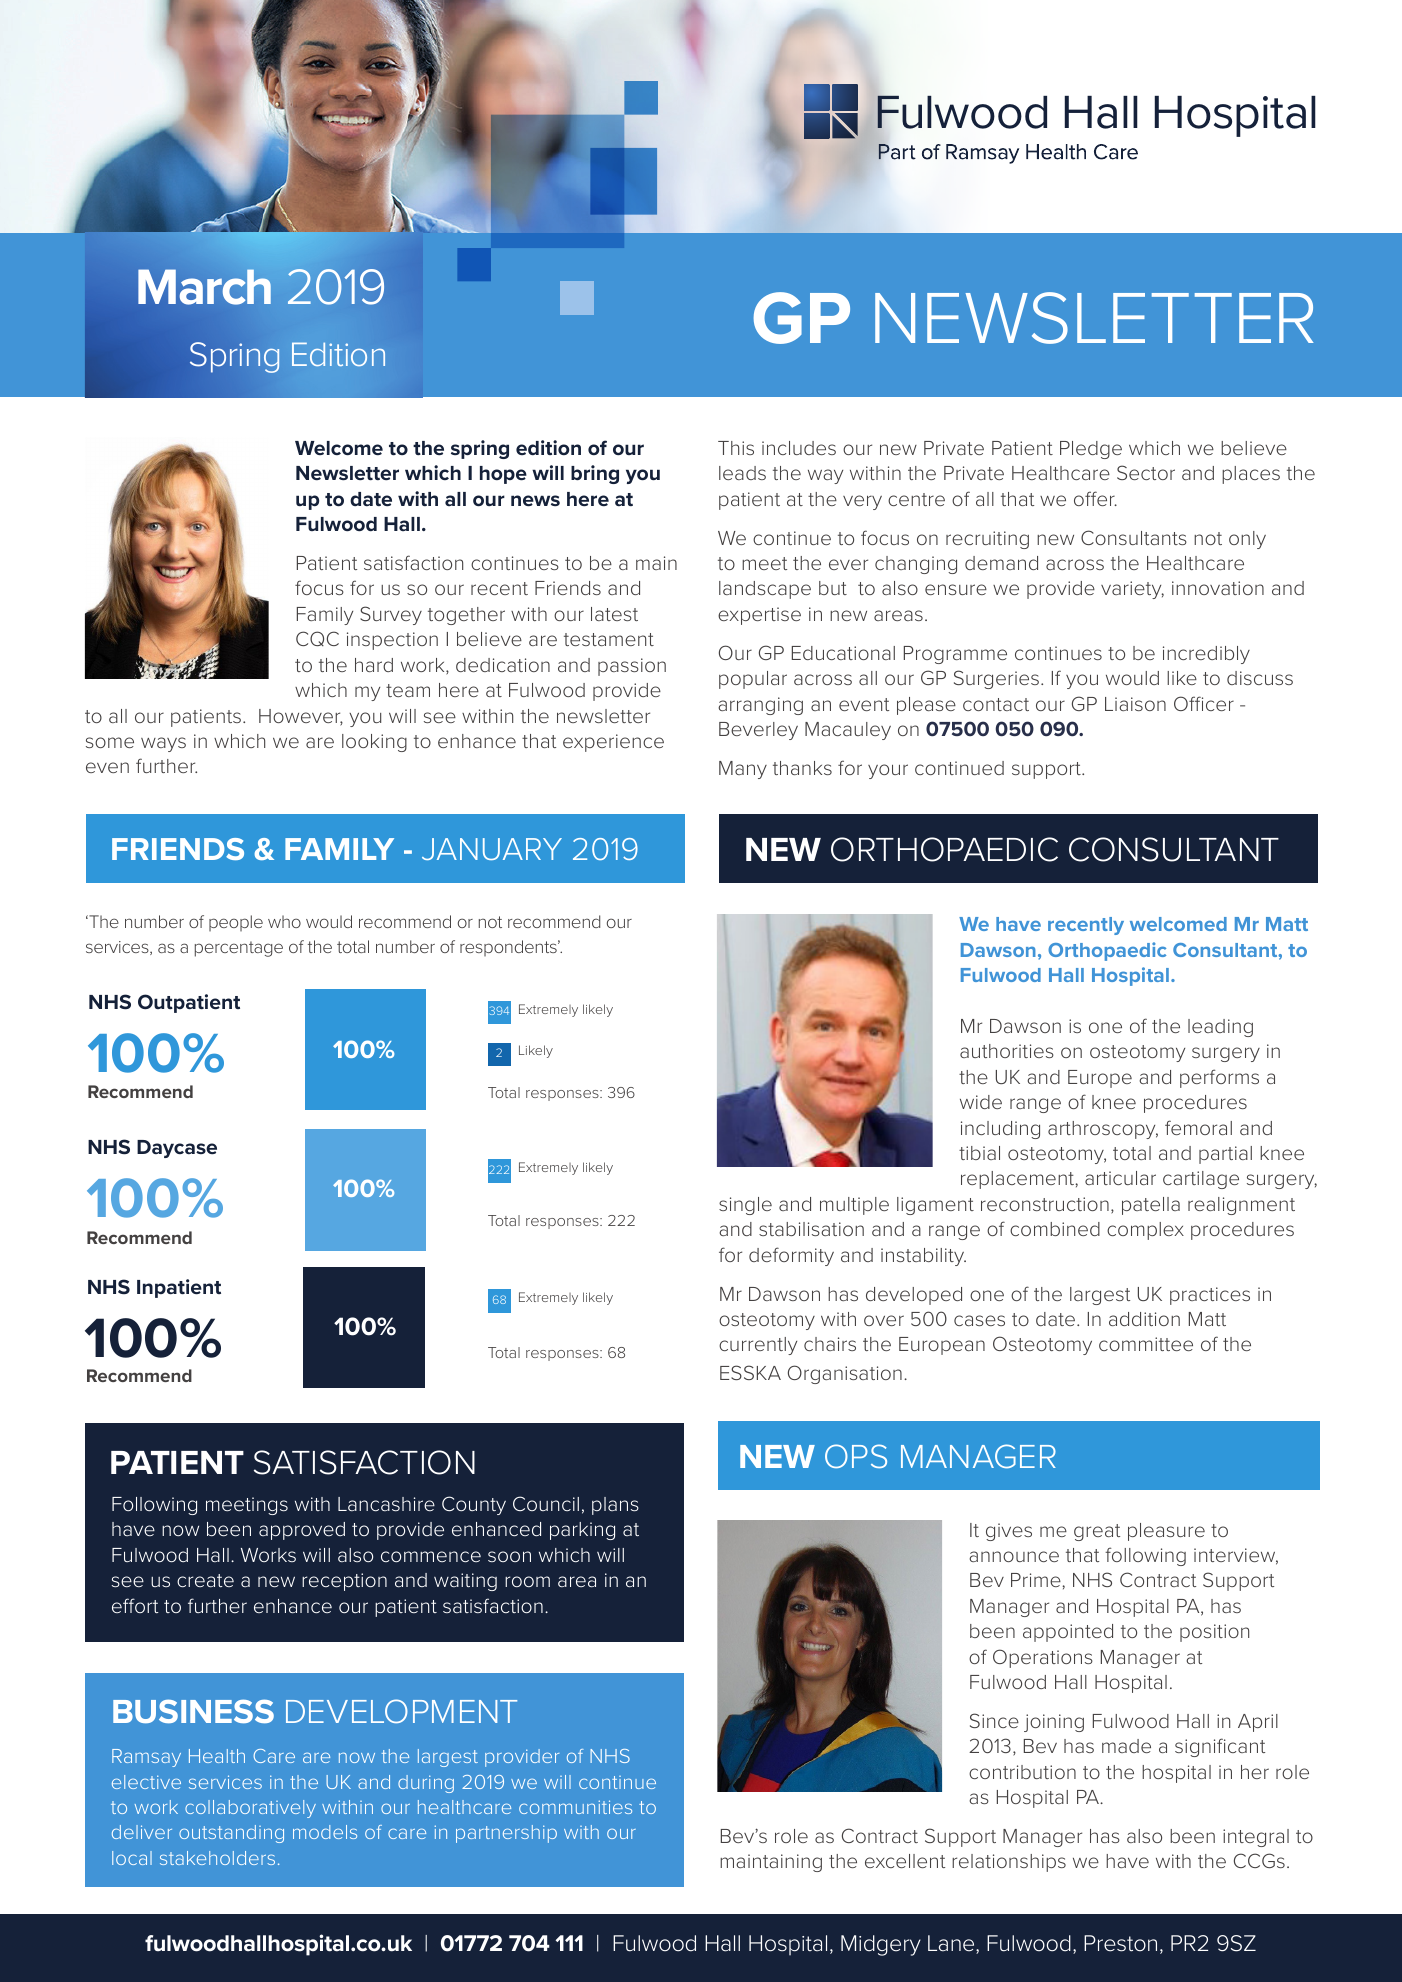 The width and height of the document is (1402, 1982). What do you see at coordinates (239, 949) in the document?
I see `percentage` at bounding box center [239, 949].
